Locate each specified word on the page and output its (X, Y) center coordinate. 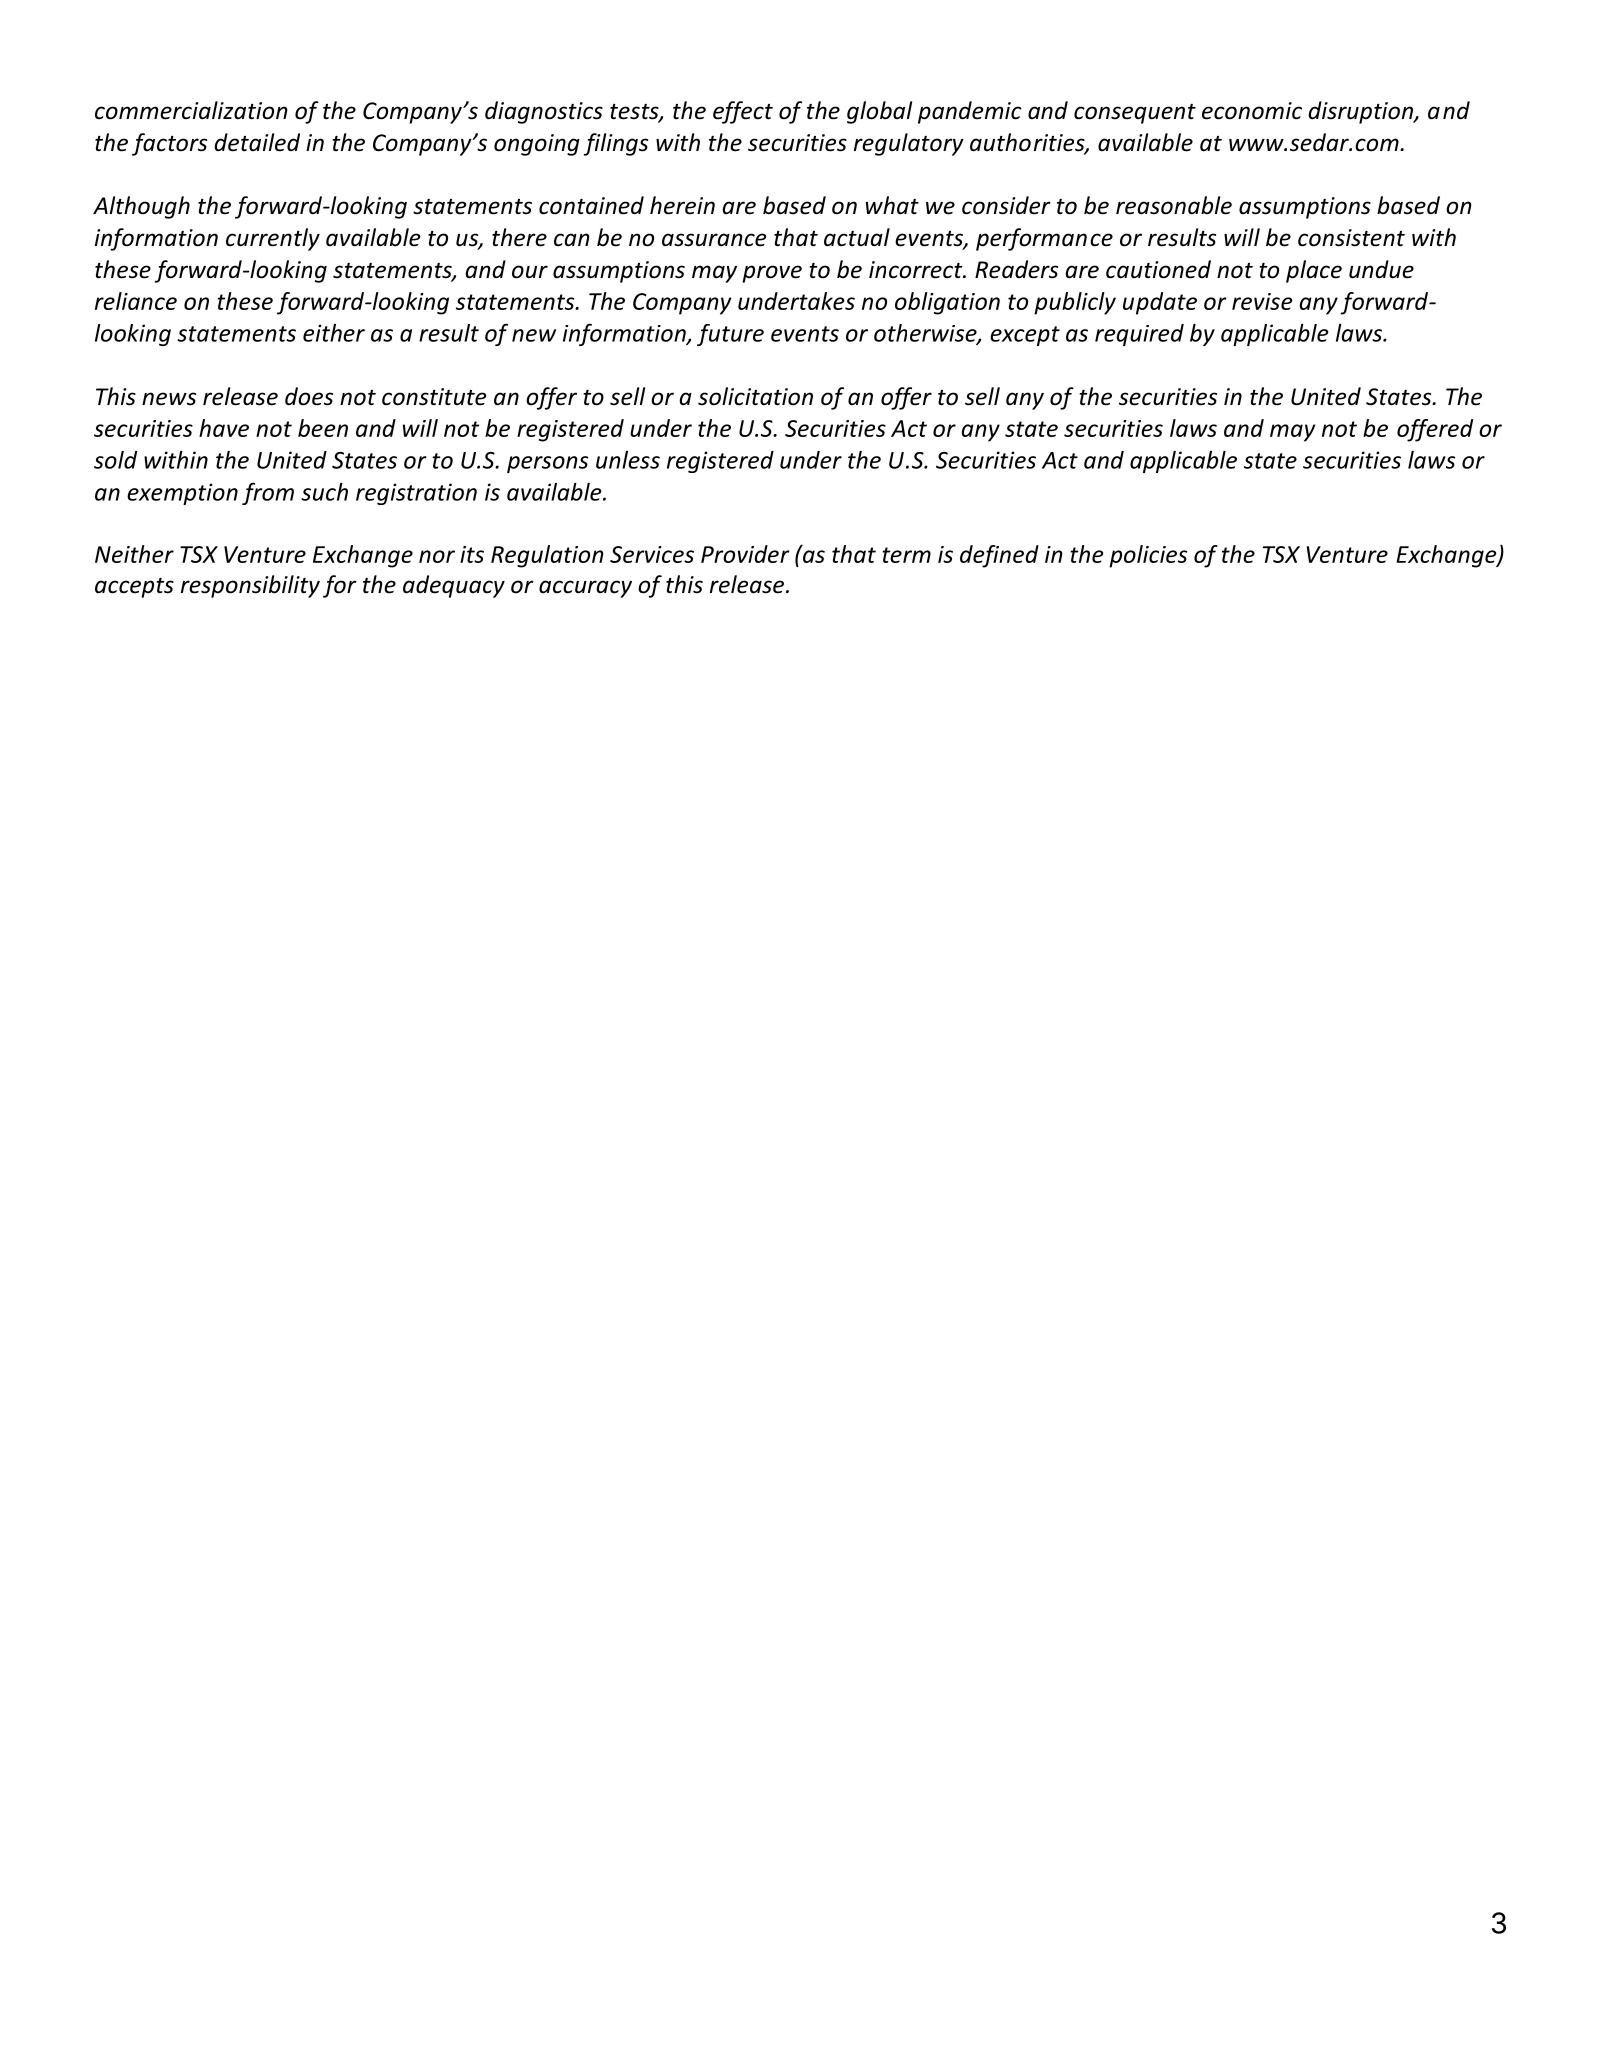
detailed (257, 142)
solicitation (755, 396)
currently (273, 239)
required (1139, 335)
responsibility (250, 586)
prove (772, 274)
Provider (745, 554)
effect (743, 112)
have (224, 428)
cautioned (1158, 269)
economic (1252, 111)
